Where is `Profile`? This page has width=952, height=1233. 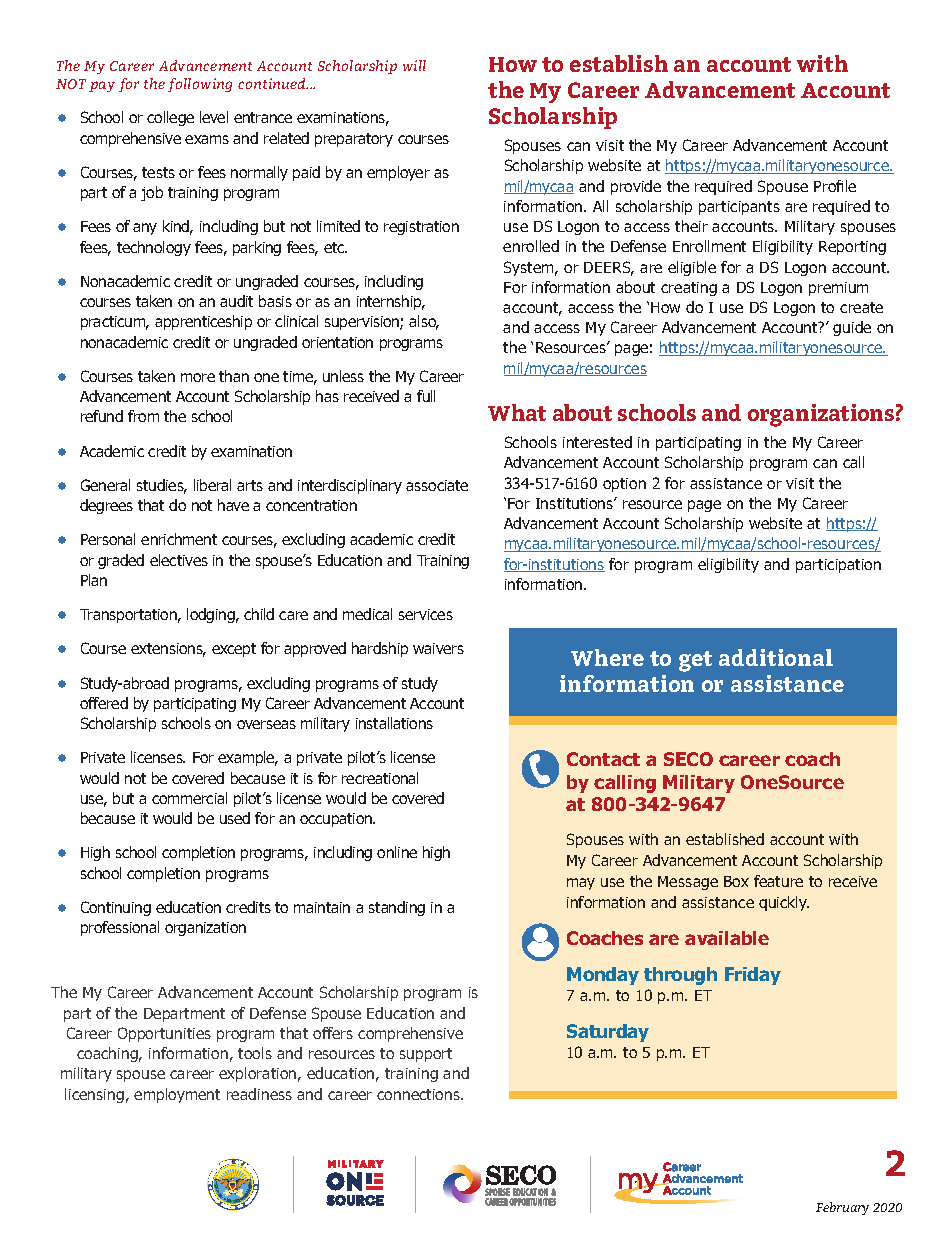
Profile is located at coordinates (835, 186).
